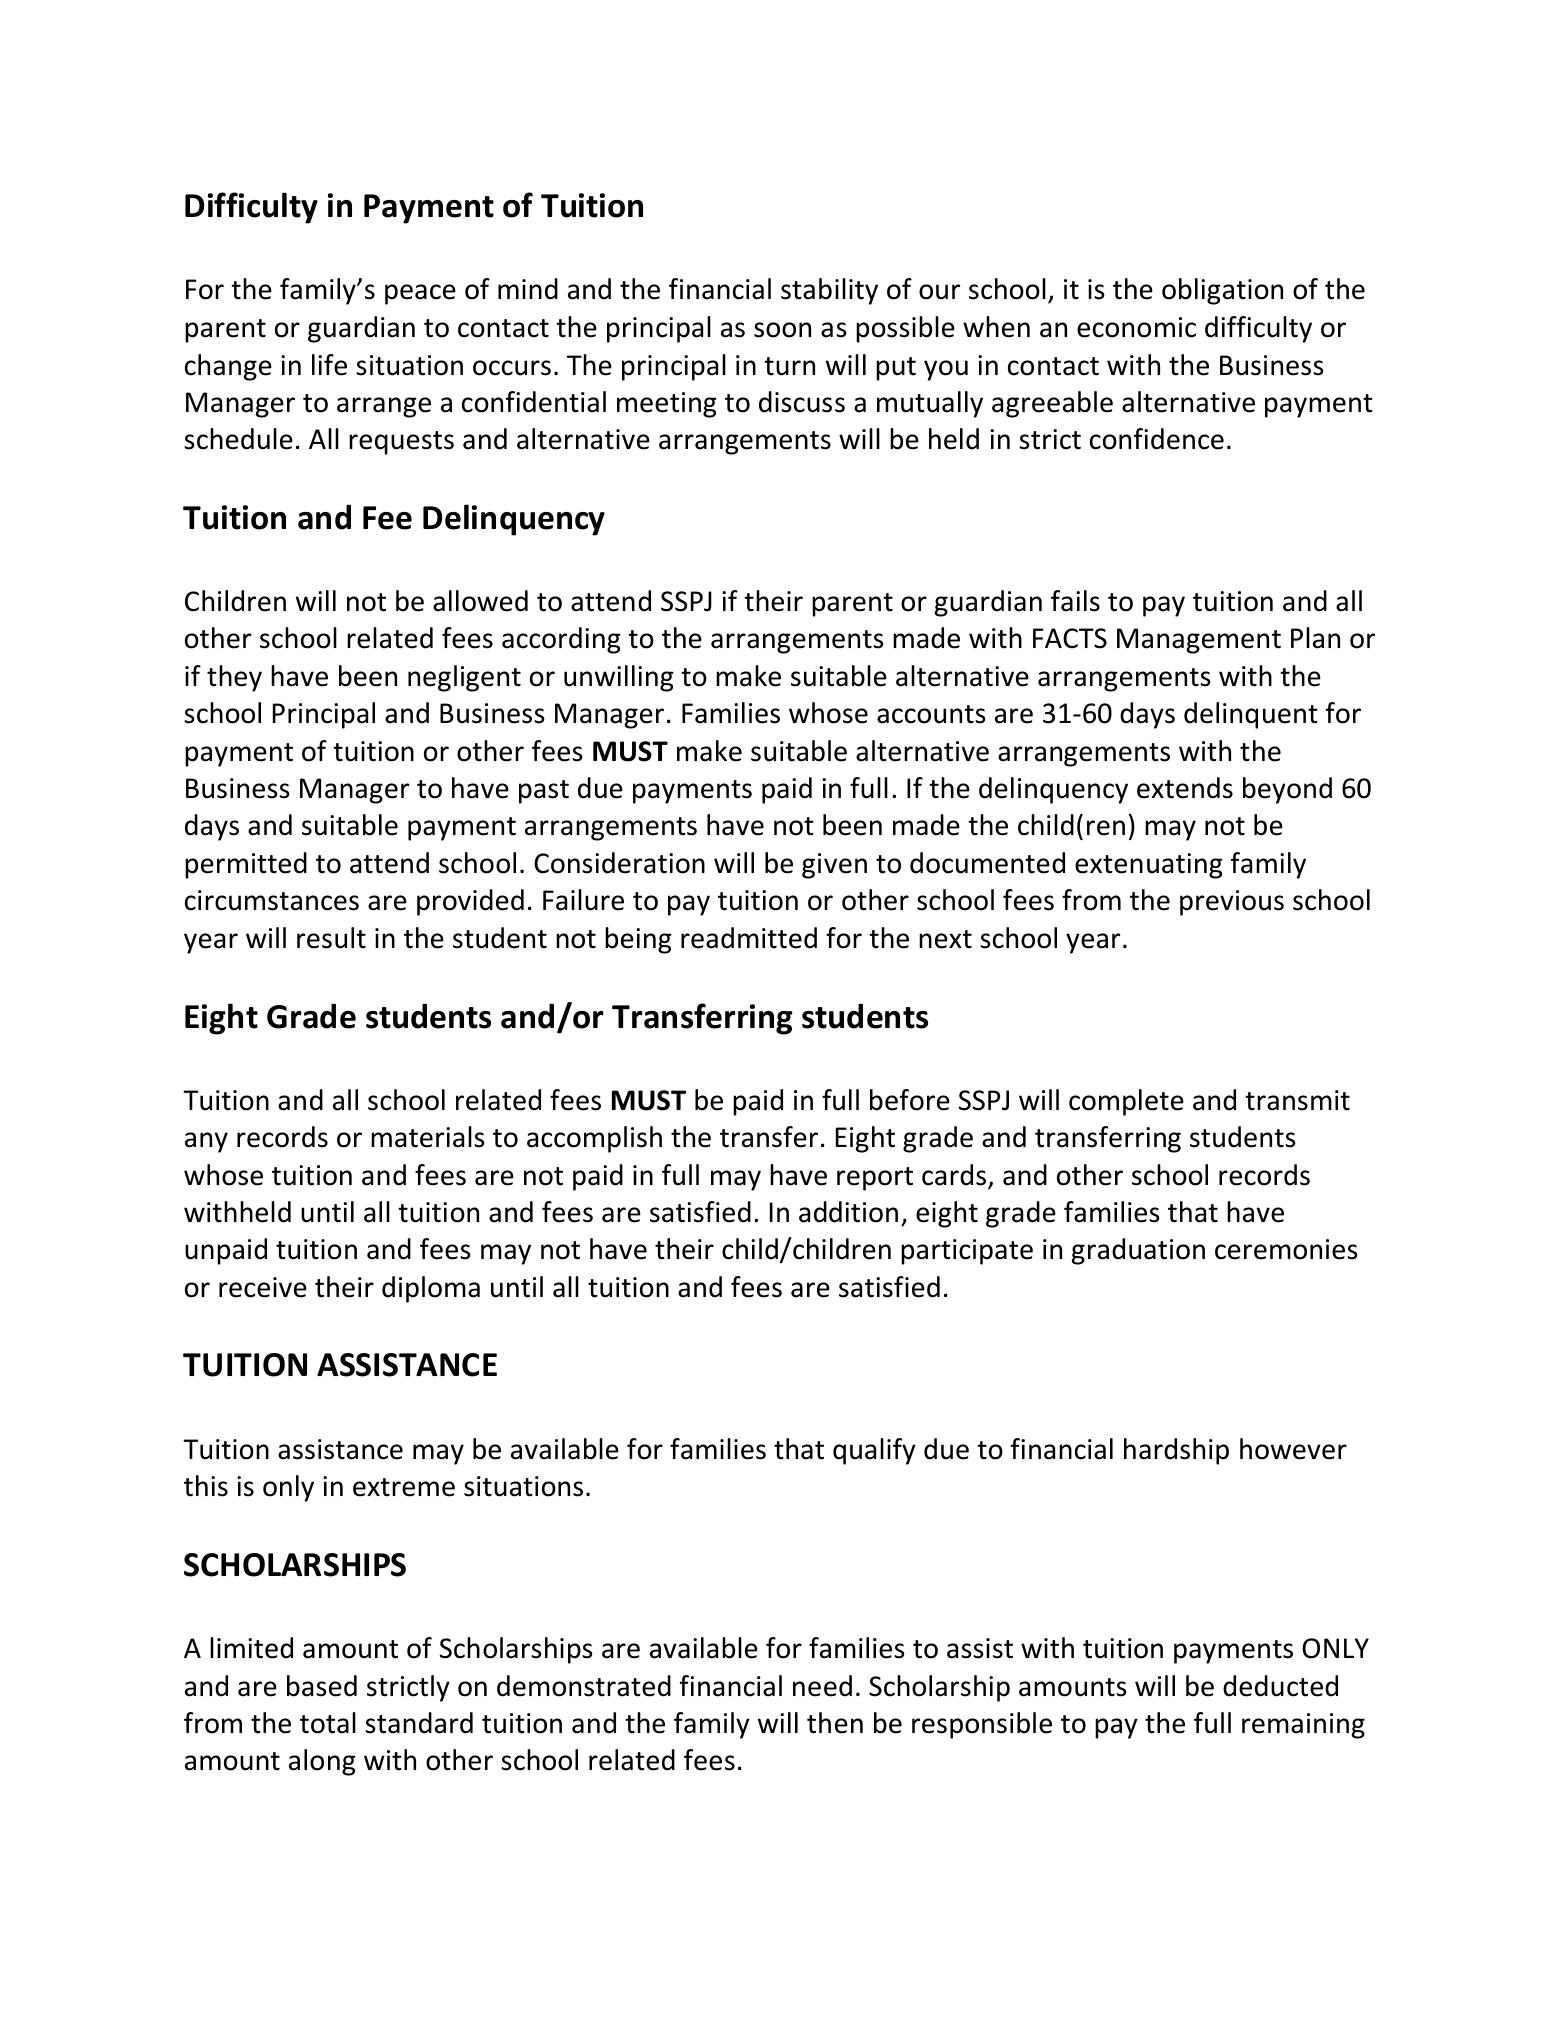  I want to click on then, so click(835, 1723).
